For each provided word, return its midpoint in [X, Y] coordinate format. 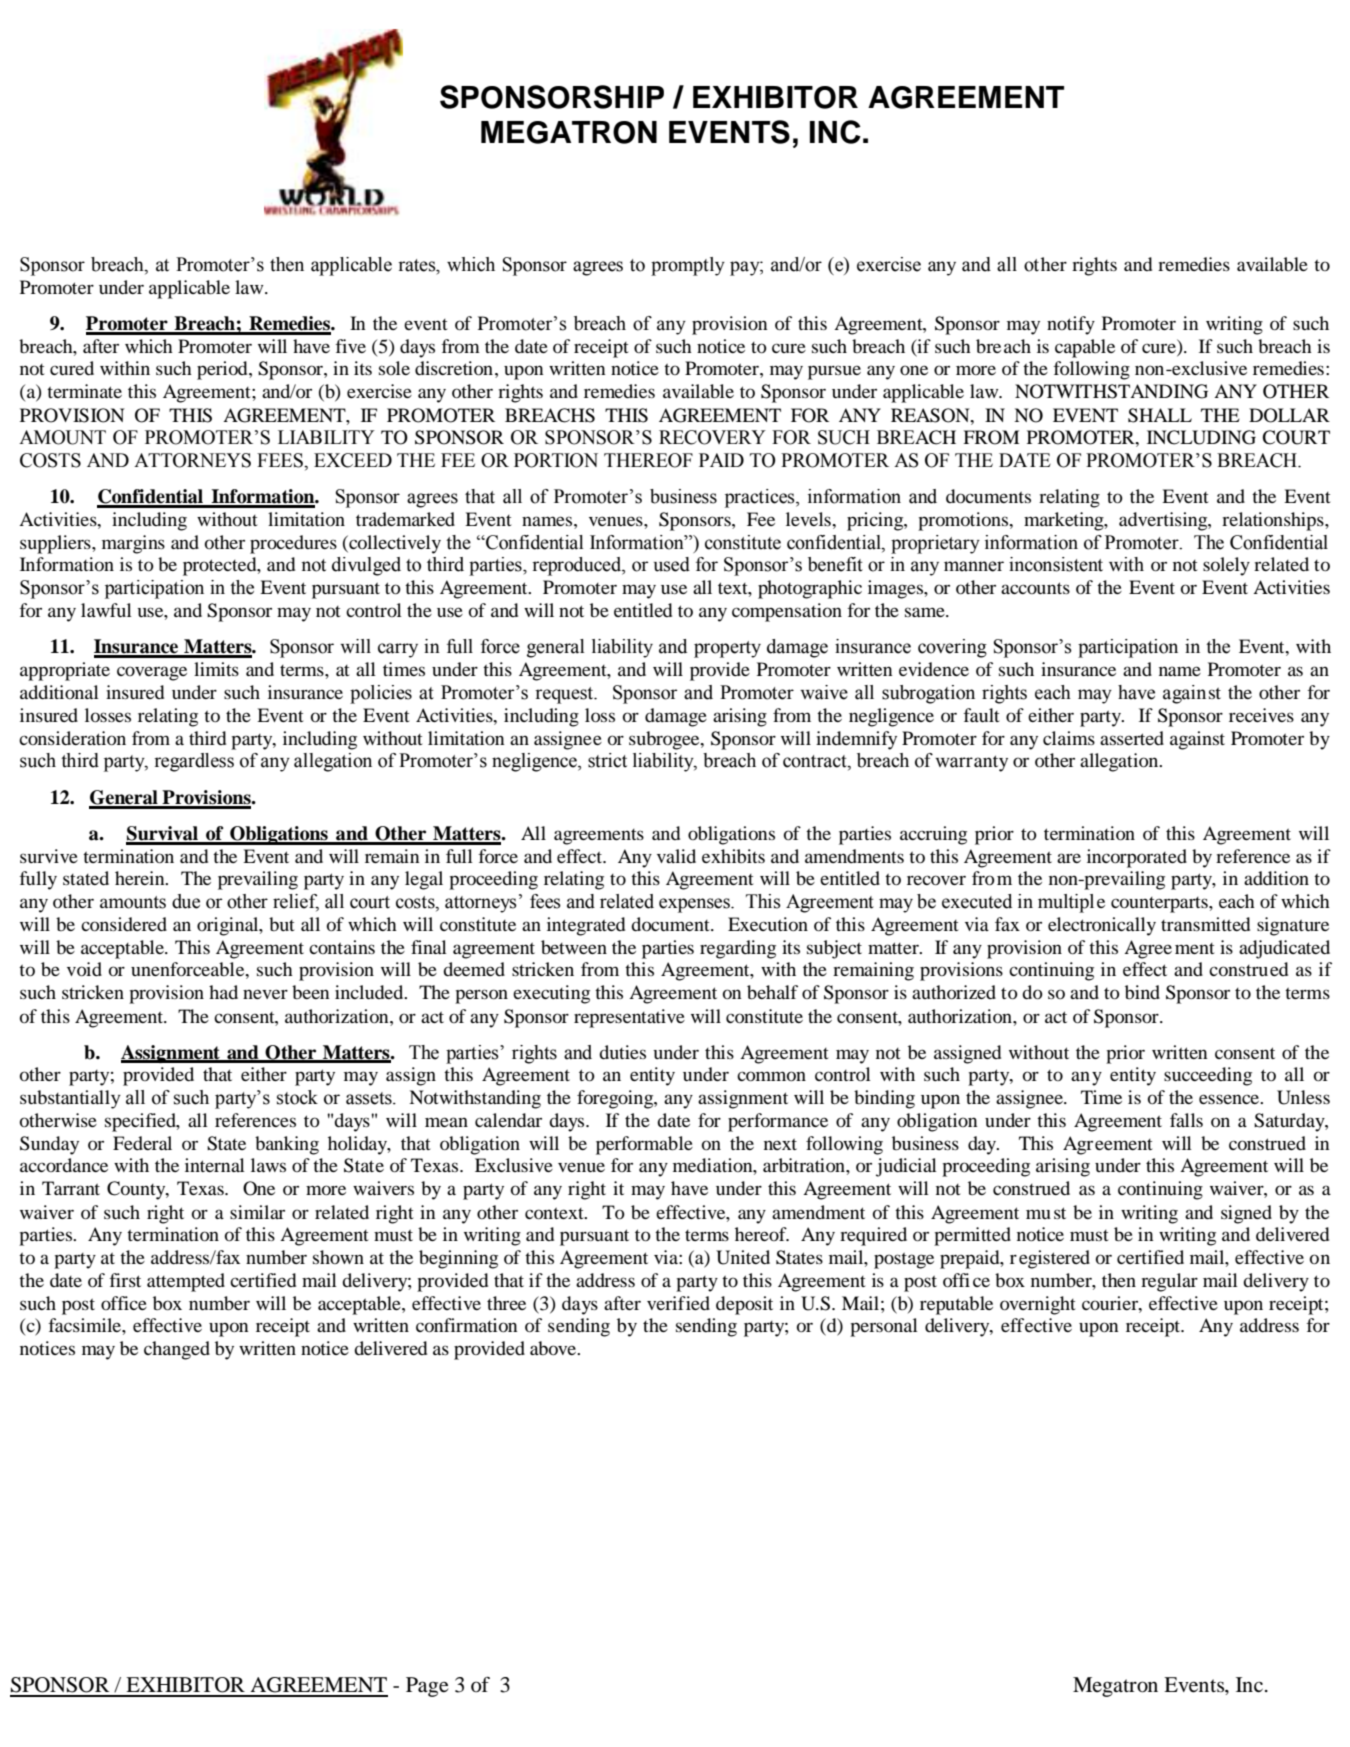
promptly [688, 266]
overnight [1038, 1305]
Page [427, 1687]
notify [1071, 325]
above [554, 1348]
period [223, 370]
